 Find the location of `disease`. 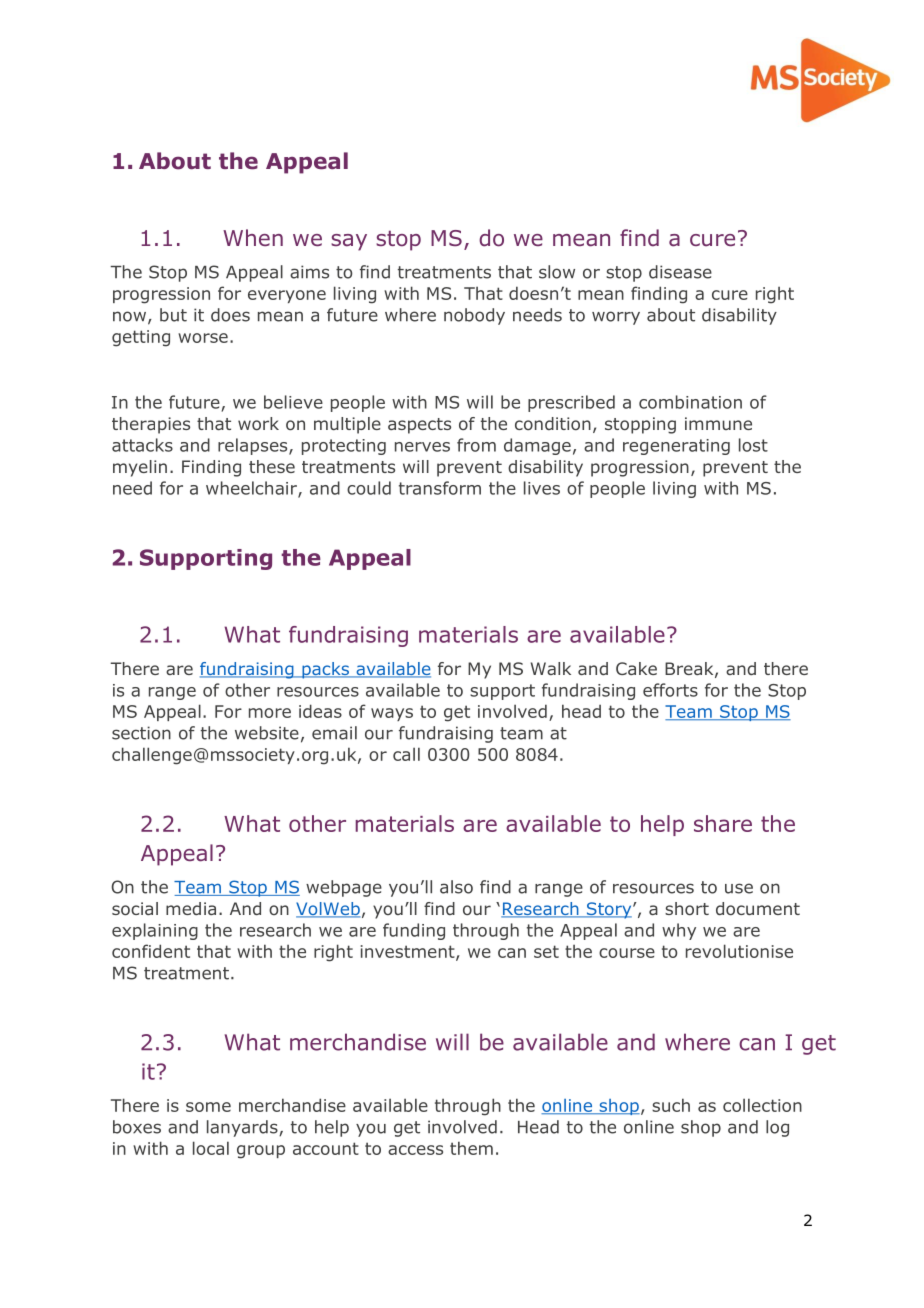

disease is located at coordinates (680, 272).
